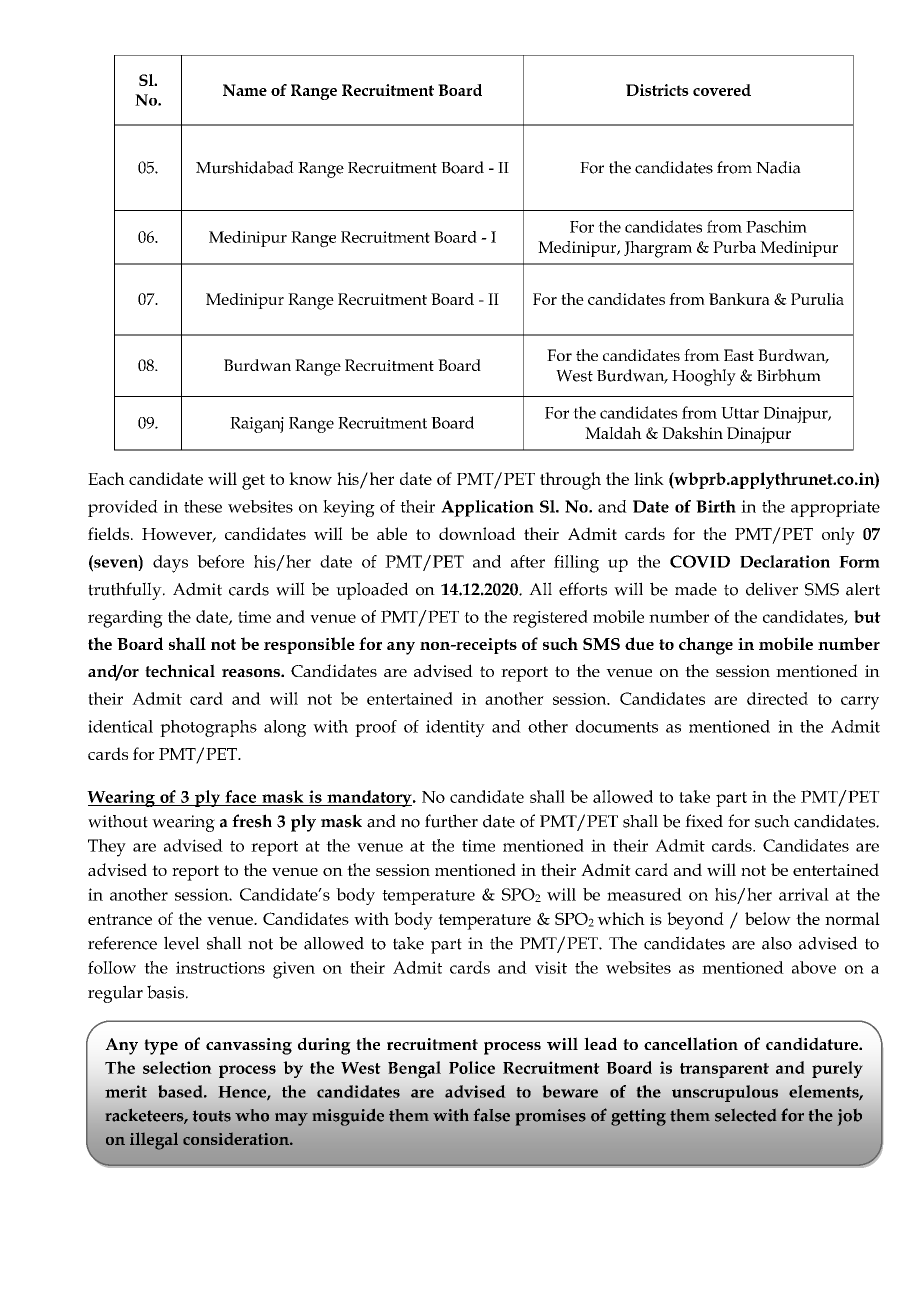 The width and height of the image is (924, 1307). I want to click on Name, so click(245, 90).
